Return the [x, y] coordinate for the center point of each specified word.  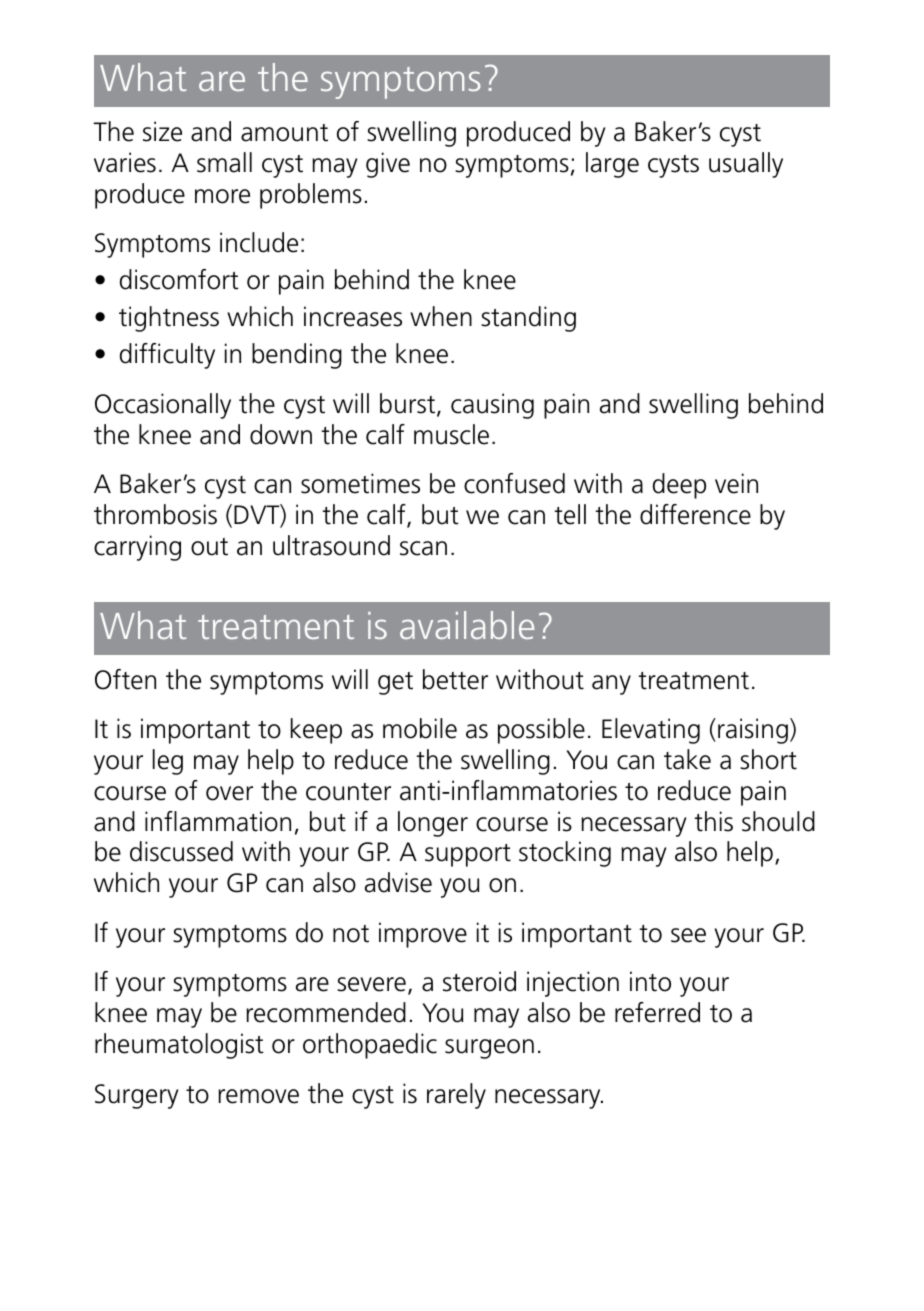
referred [657, 1012]
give [388, 165]
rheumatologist [179, 1046]
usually [746, 165]
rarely [456, 1096]
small [224, 162]
